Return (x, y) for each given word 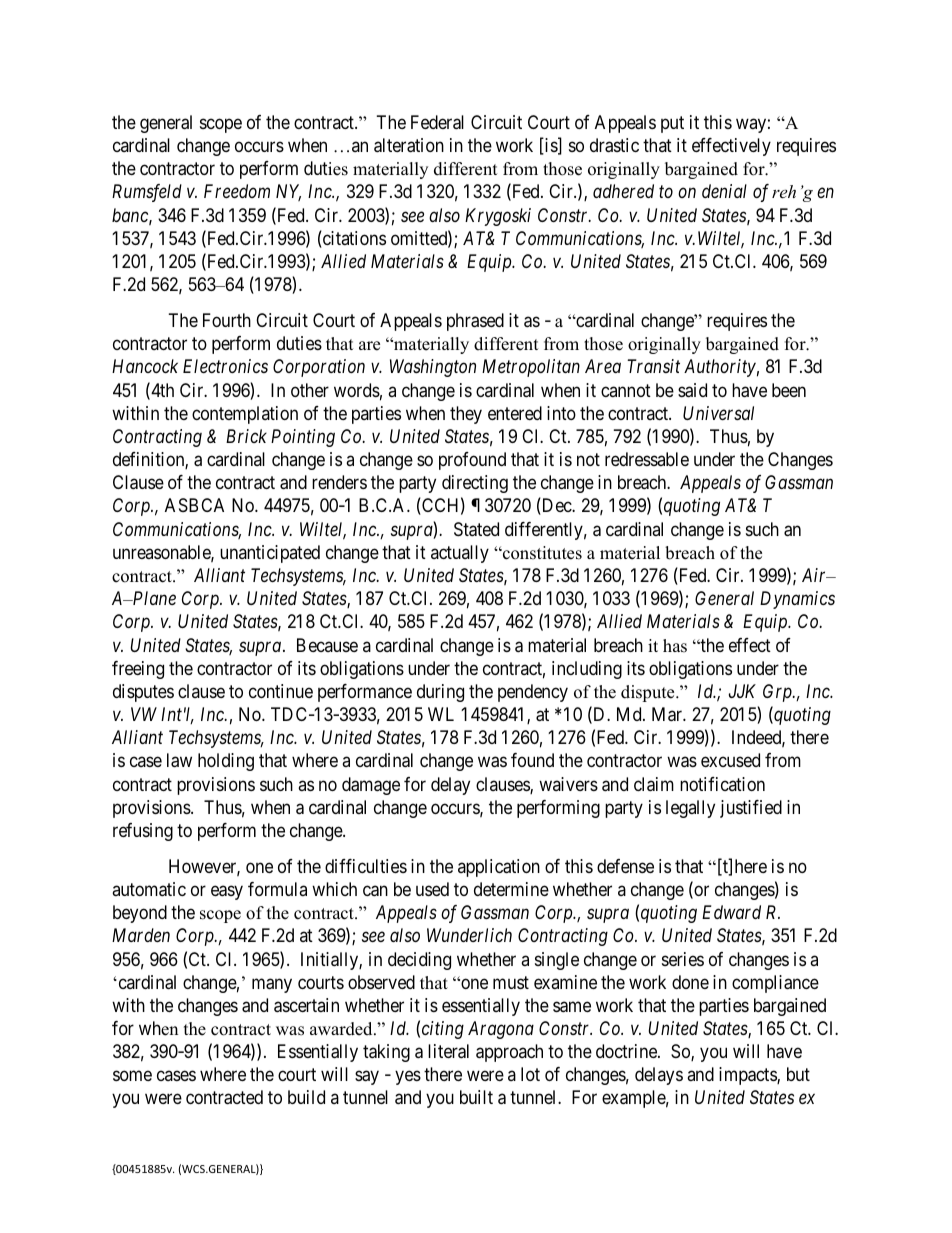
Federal (437, 122)
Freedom (237, 191)
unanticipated (270, 554)
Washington (433, 368)
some (132, 1076)
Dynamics (797, 600)
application (499, 868)
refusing (143, 832)
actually (460, 554)
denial (724, 191)
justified (751, 809)
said (692, 390)
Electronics (225, 366)
